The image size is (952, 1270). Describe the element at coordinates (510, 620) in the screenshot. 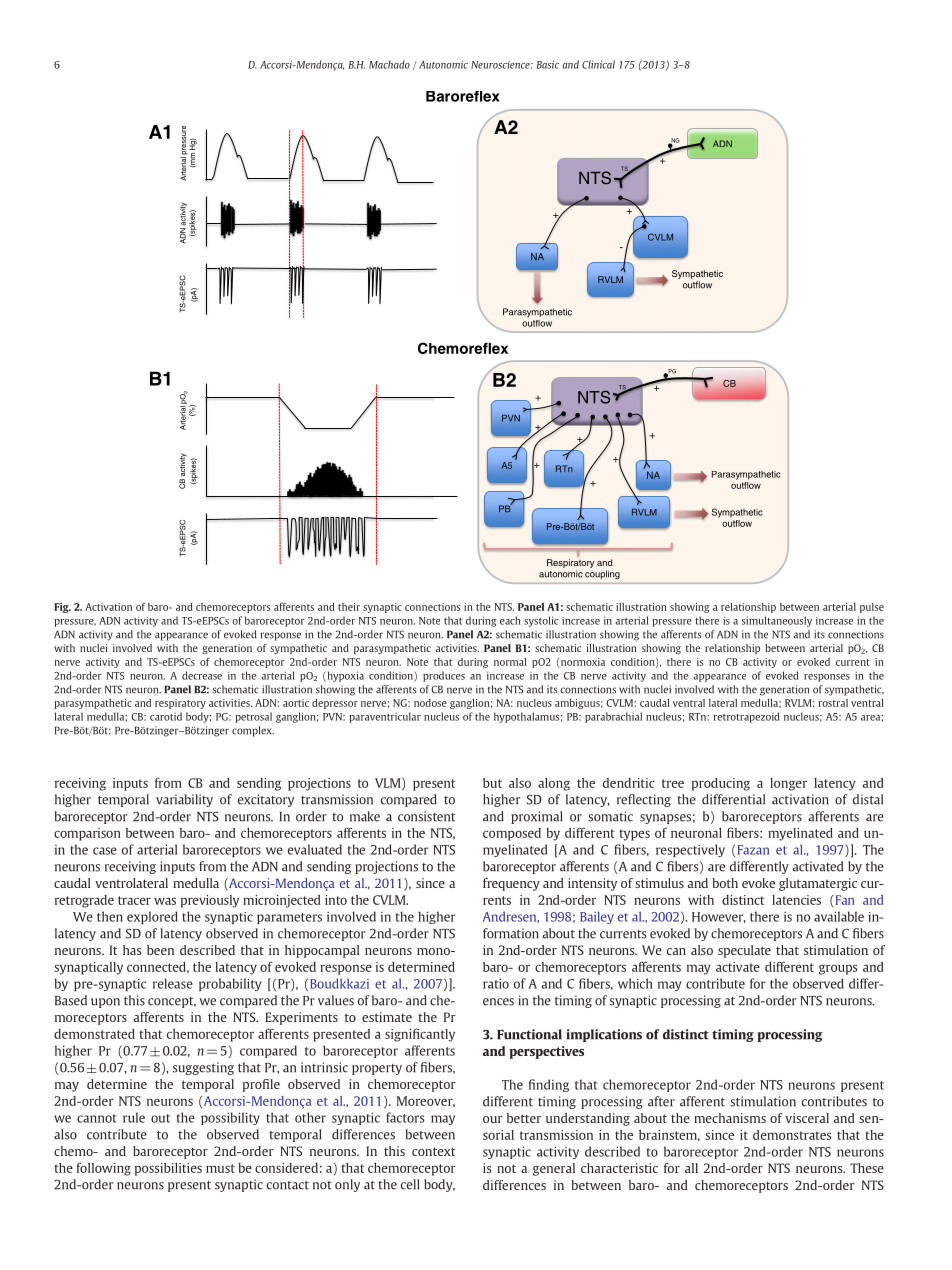

I see `each` at that location.
